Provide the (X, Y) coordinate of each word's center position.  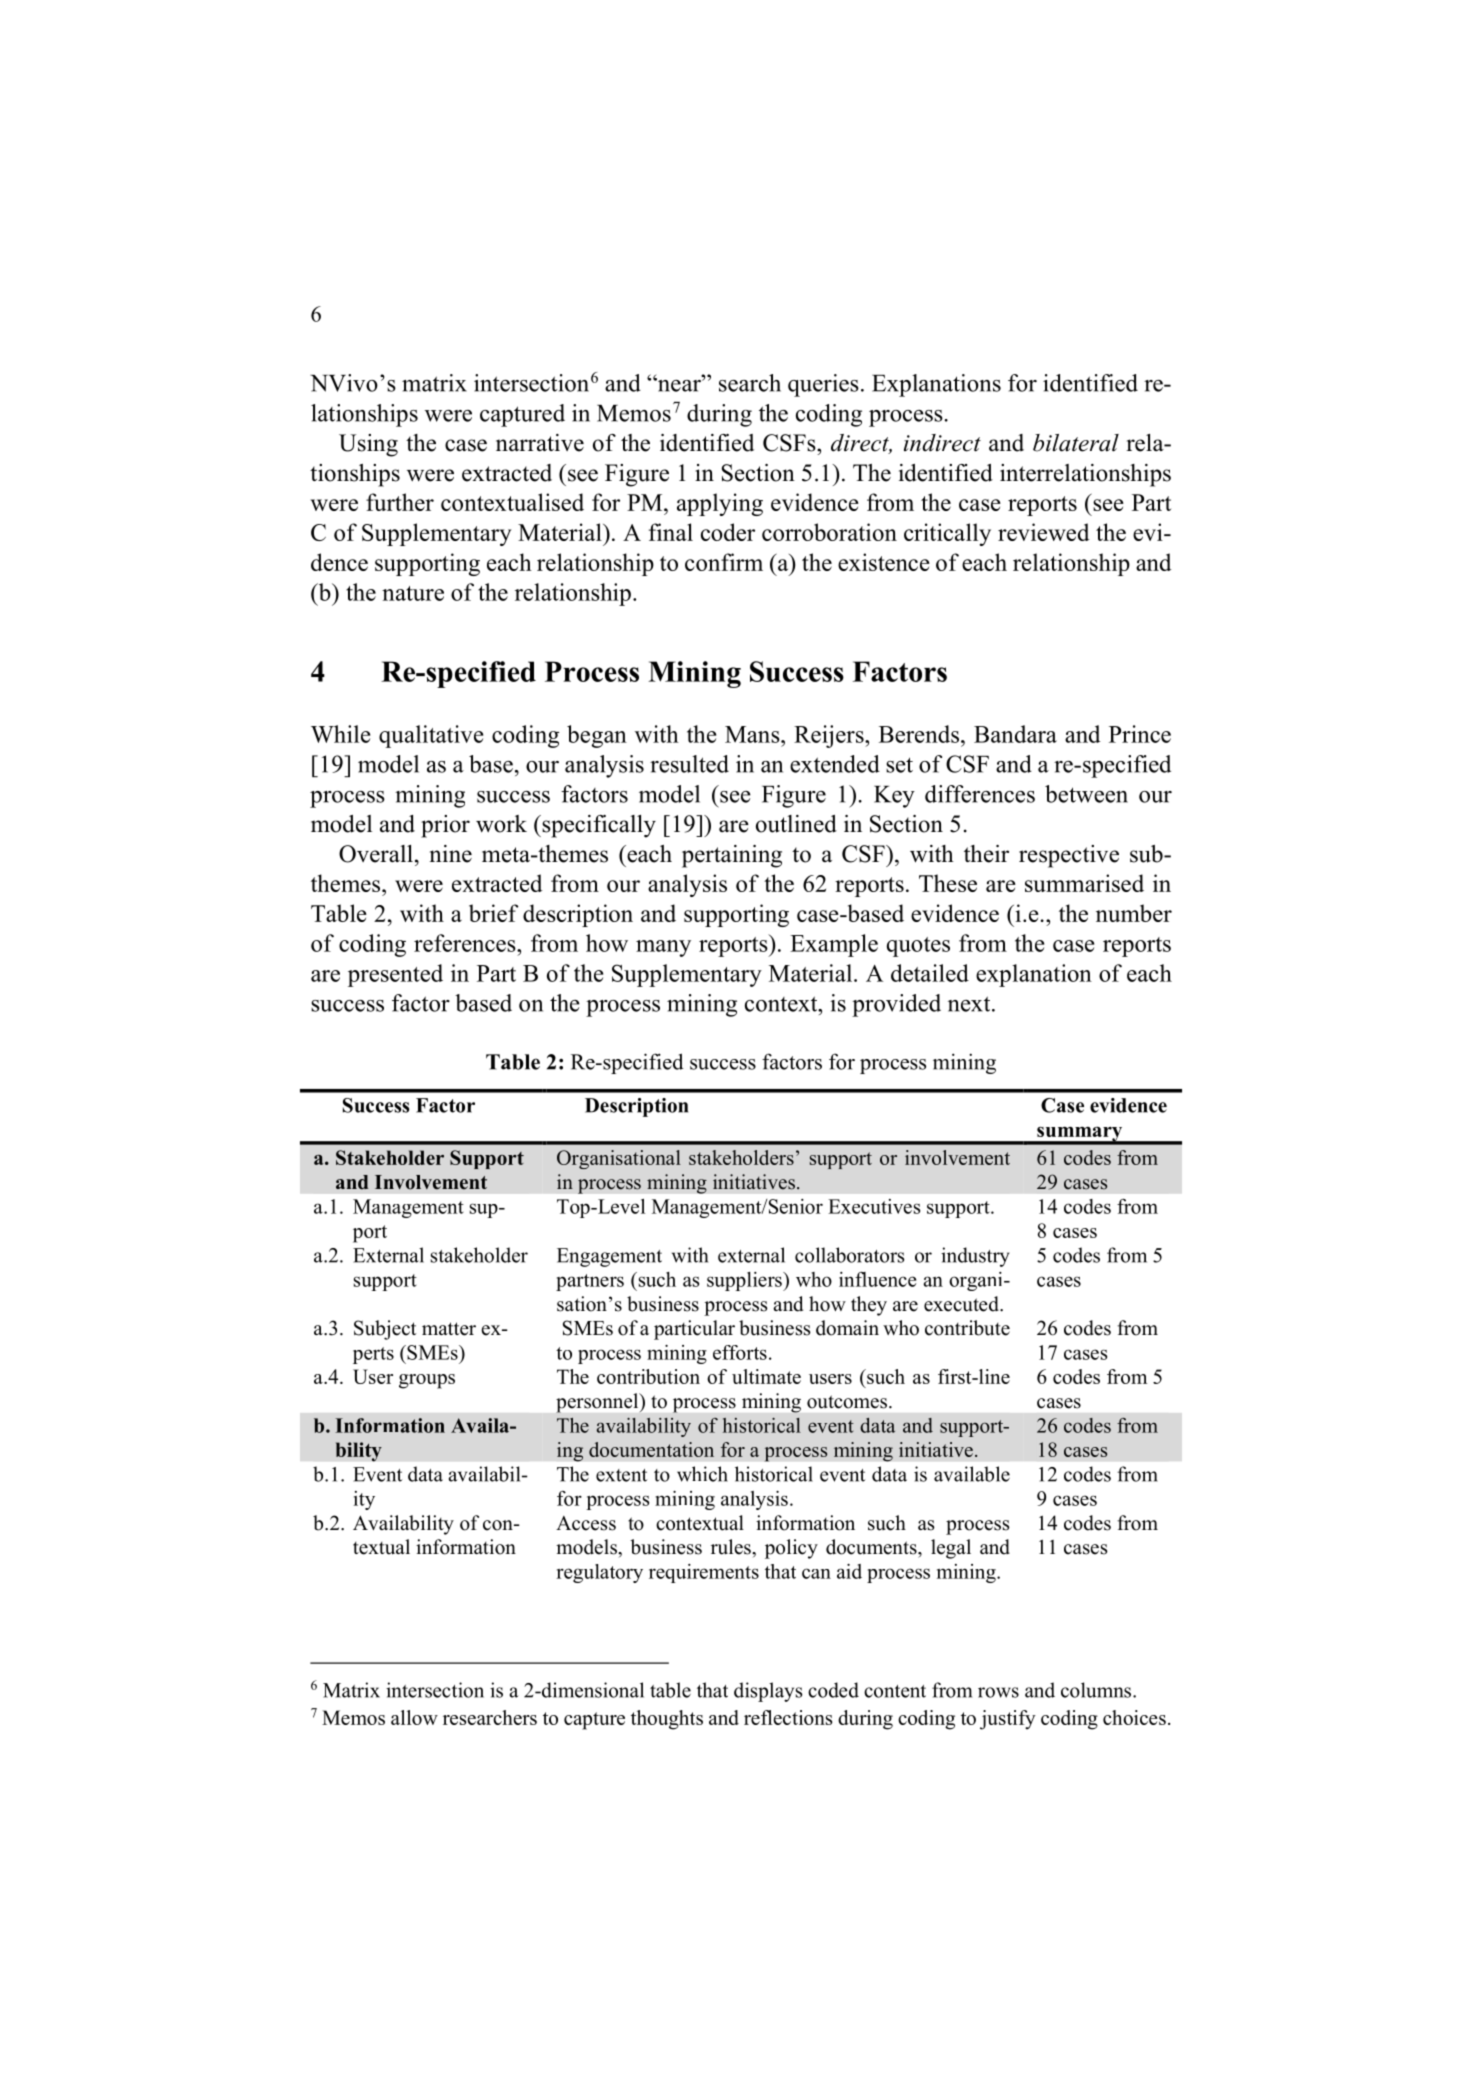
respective (1069, 856)
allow (414, 1717)
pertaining (732, 856)
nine (451, 854)
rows (998, 1692)
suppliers (745, 1281)
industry (975, 1257)
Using (368, 445)
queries (823, 385)
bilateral (1076, 443)
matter (449, 1329)
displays (768, 1692)
